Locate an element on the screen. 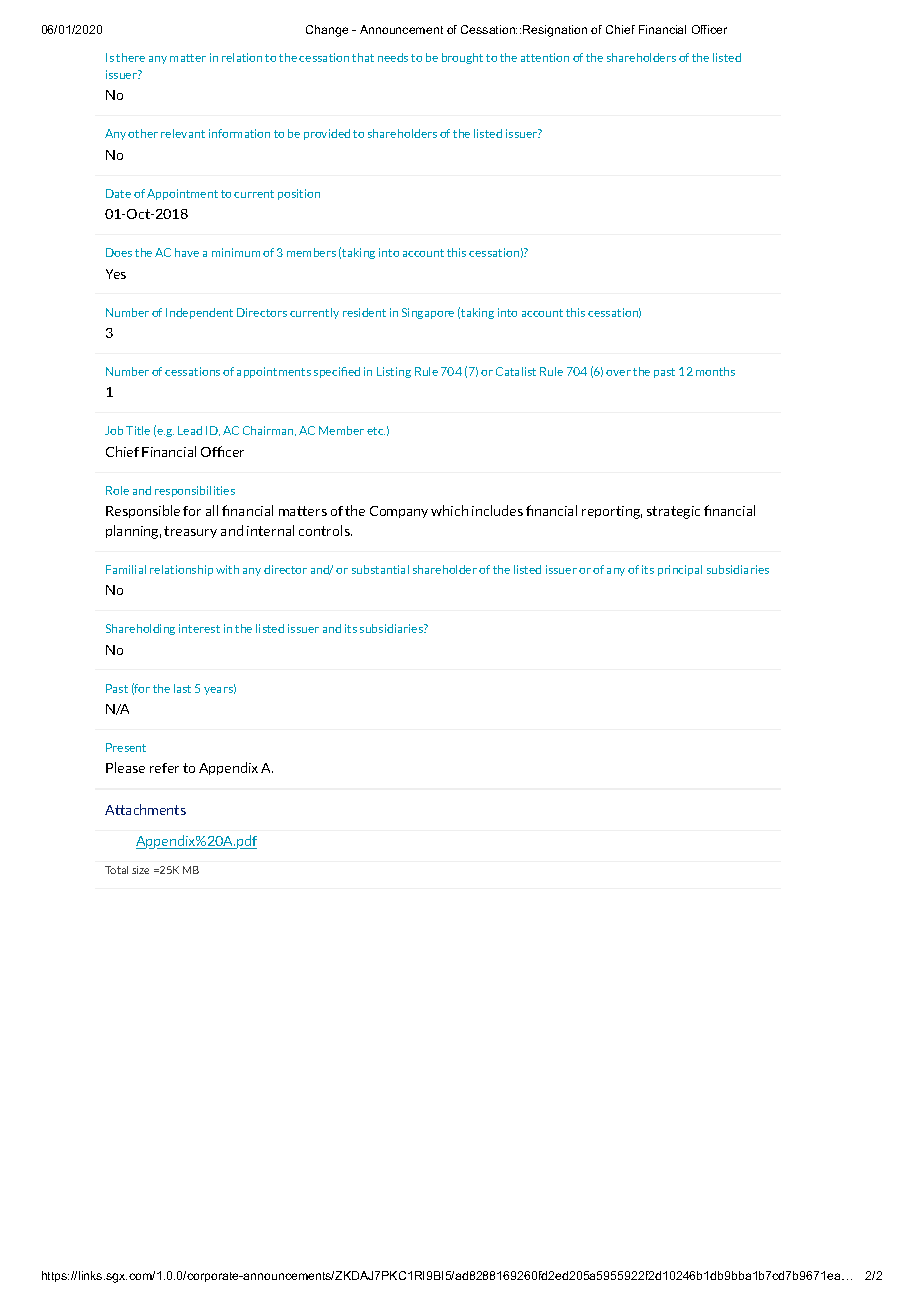 The height and width of the screenshot is (1307, 924). Officer is located at coordinates (709, 29).
